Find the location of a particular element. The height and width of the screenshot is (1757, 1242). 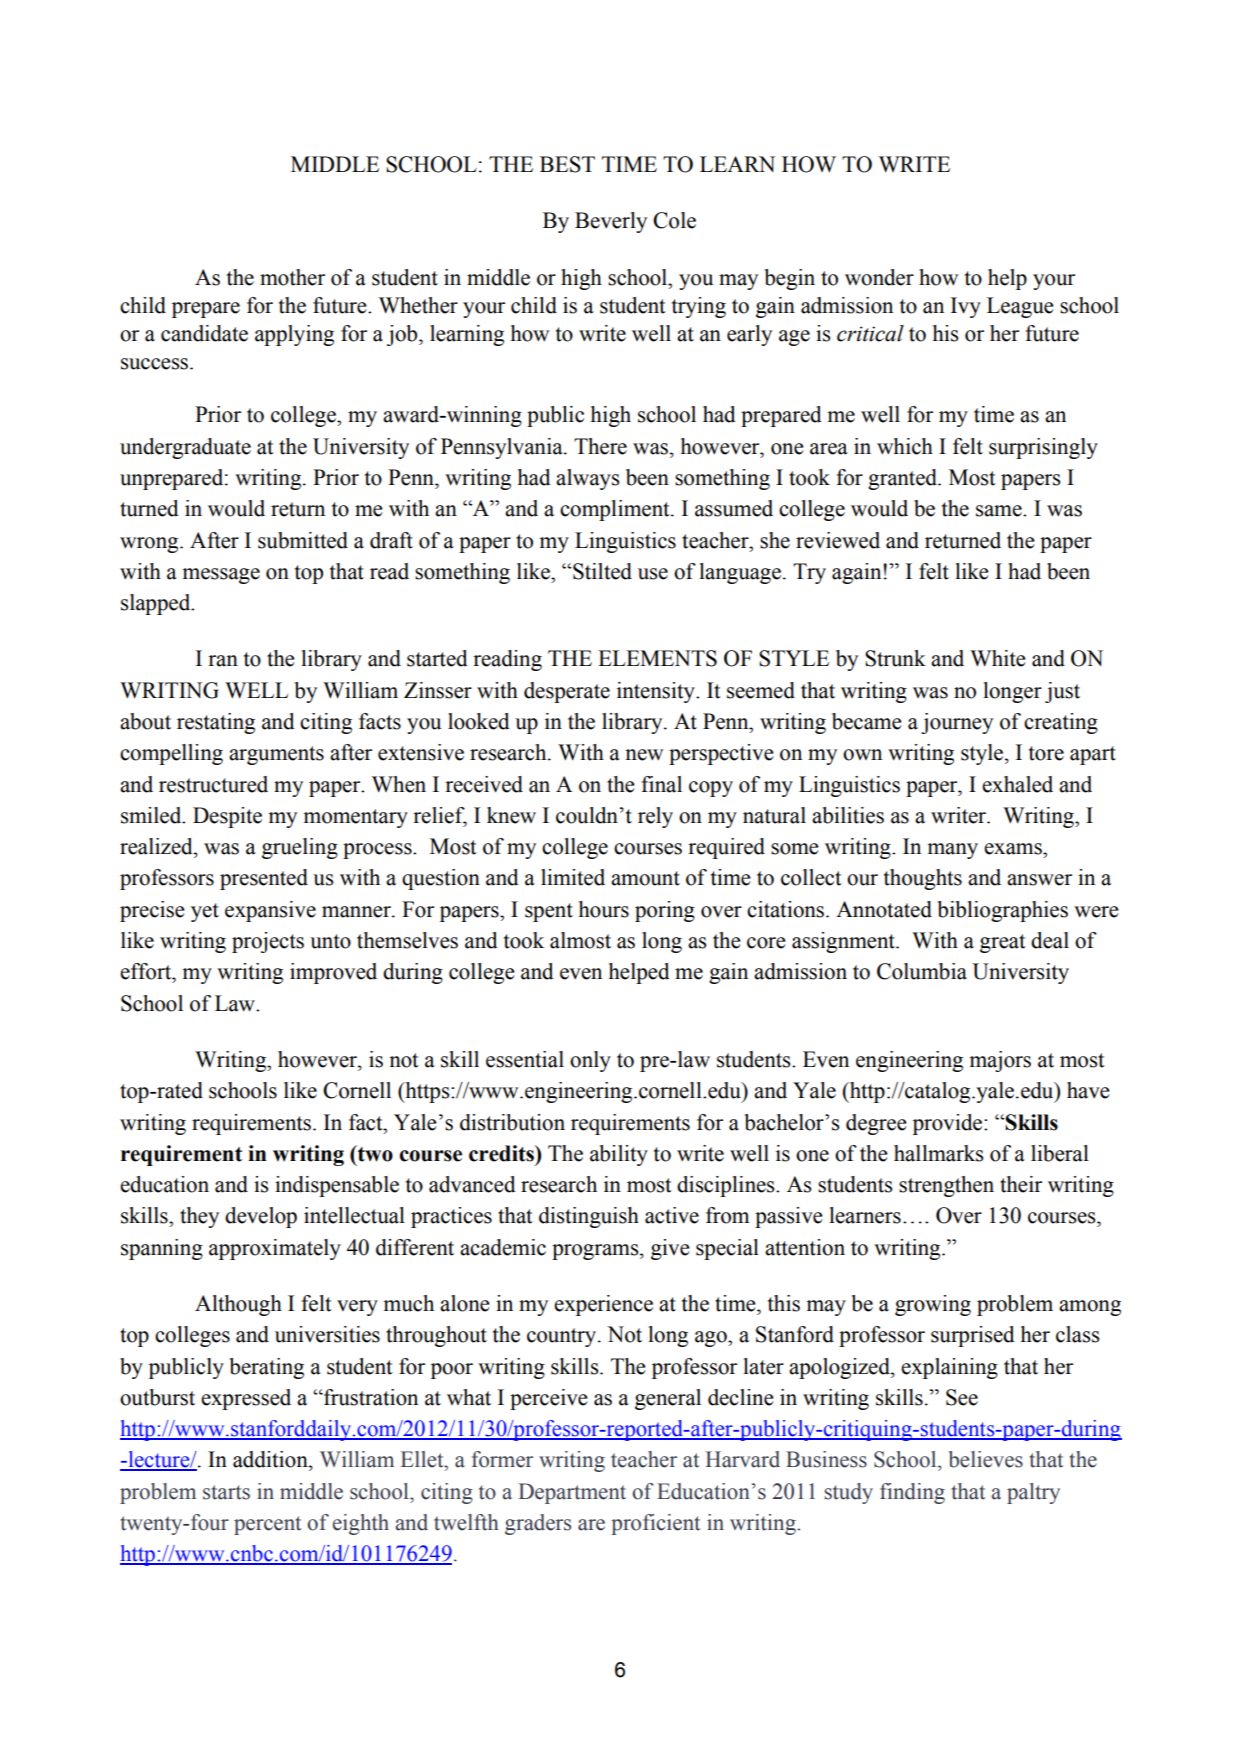

starts is located at coordinates (226, 1492).
